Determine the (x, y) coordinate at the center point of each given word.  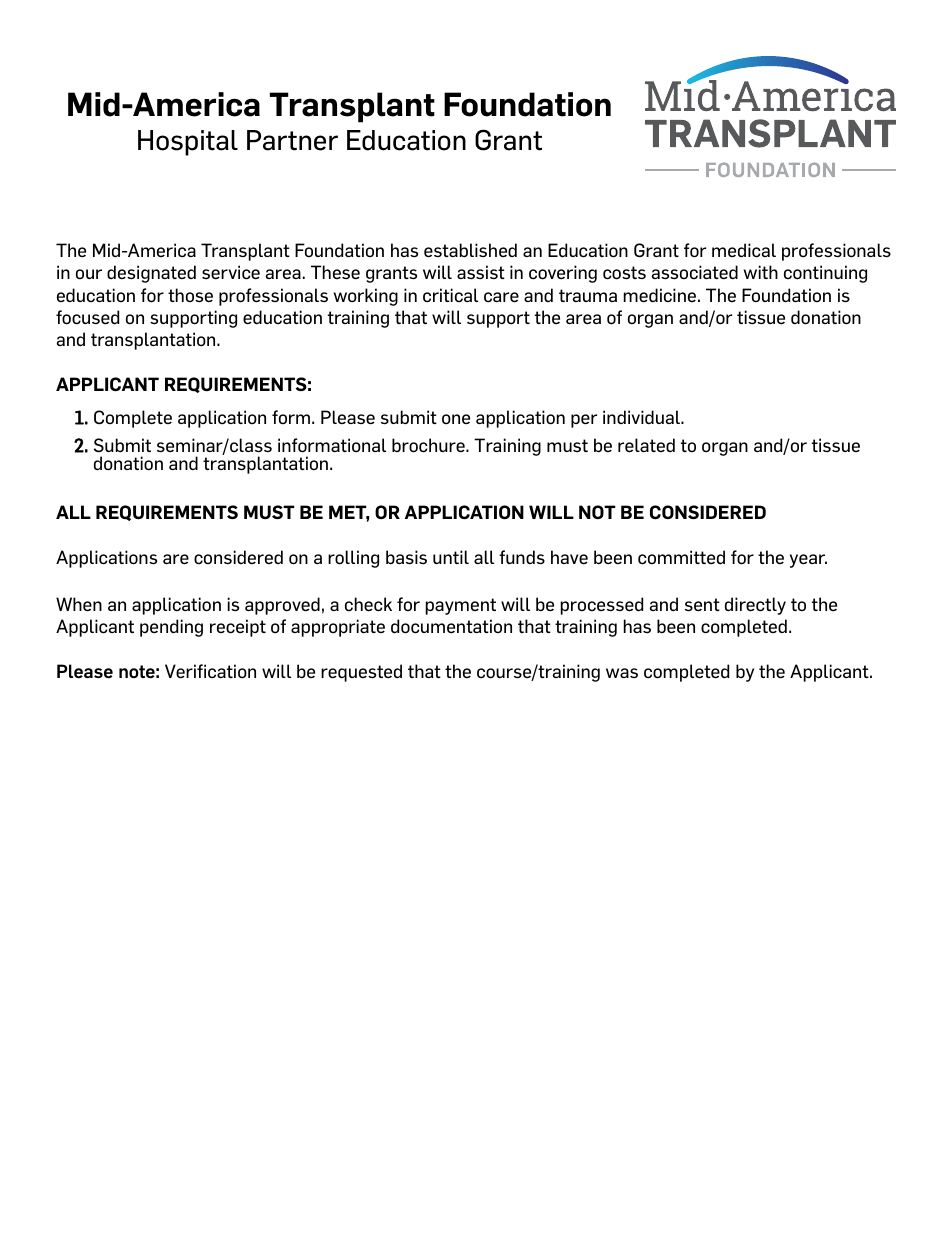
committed (681, 557)
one (456, 419)
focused (87, 317)
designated (151, 274)
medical (744, 250)
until (451, 557)
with (761, 272)
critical (450, 295)
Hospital (188, 143)
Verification (210, 671)
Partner (292, 140)
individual (642, 417)
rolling (353, 559)
